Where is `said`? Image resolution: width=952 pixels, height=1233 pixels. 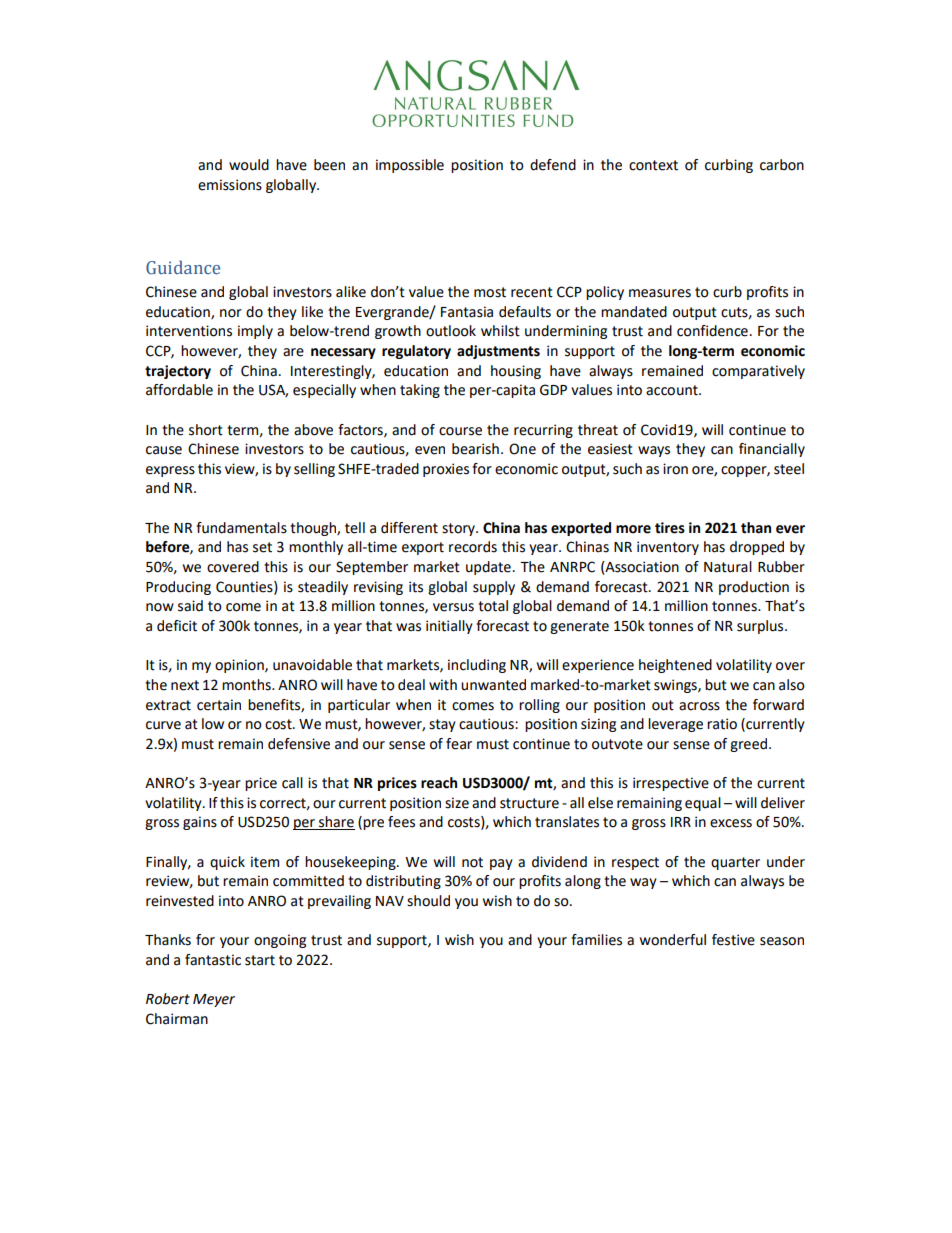 said is located at coordinates (190, 606).
